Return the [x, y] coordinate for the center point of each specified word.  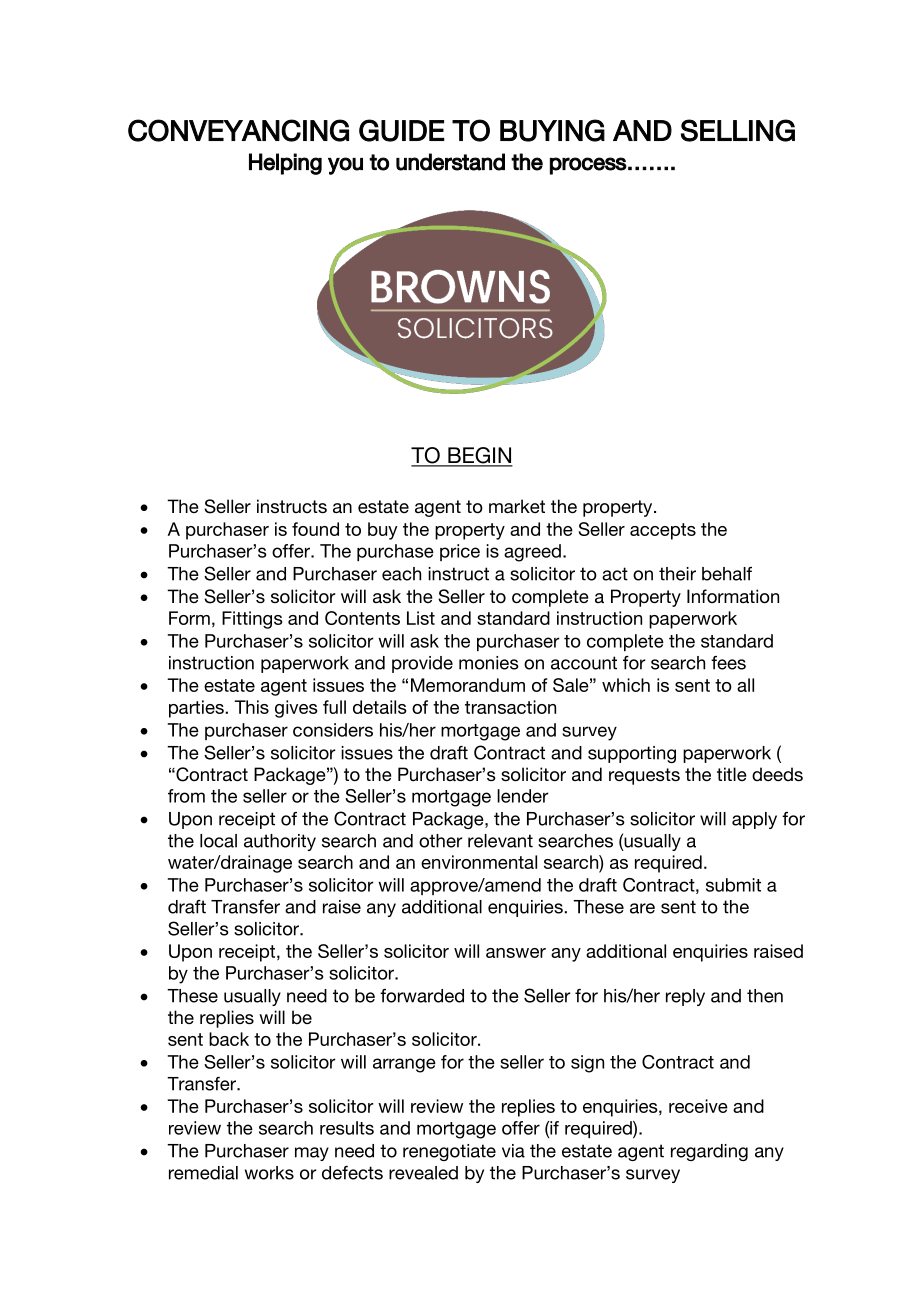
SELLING [738, 130]
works [269, 1173]
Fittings [252, 620]
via [513, 1151]
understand [450, 162]
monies [489, 663]
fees [728, 663]
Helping [285, 164]
